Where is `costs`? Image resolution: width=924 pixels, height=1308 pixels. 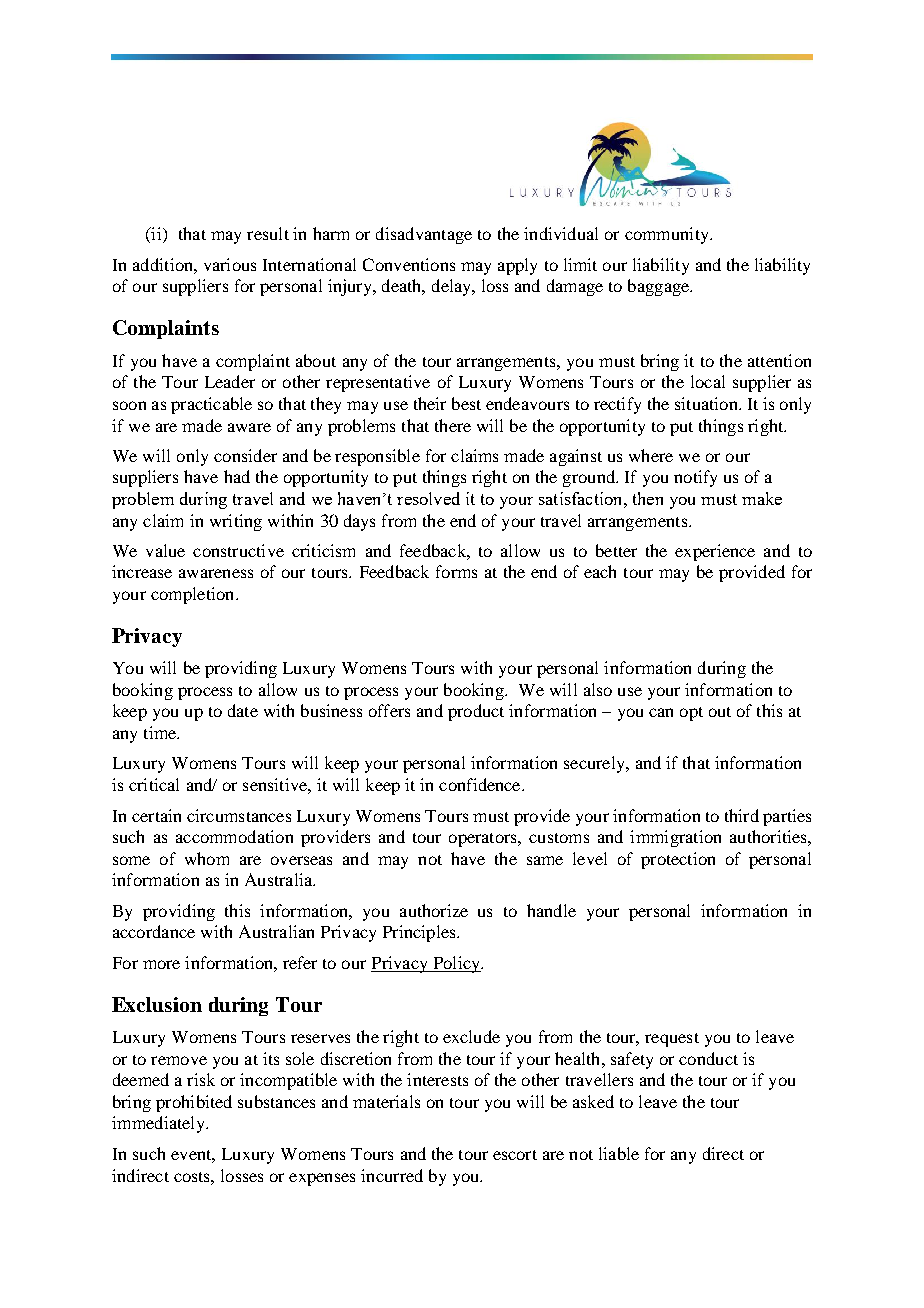 costs is located at coordinates (193, 1177).
